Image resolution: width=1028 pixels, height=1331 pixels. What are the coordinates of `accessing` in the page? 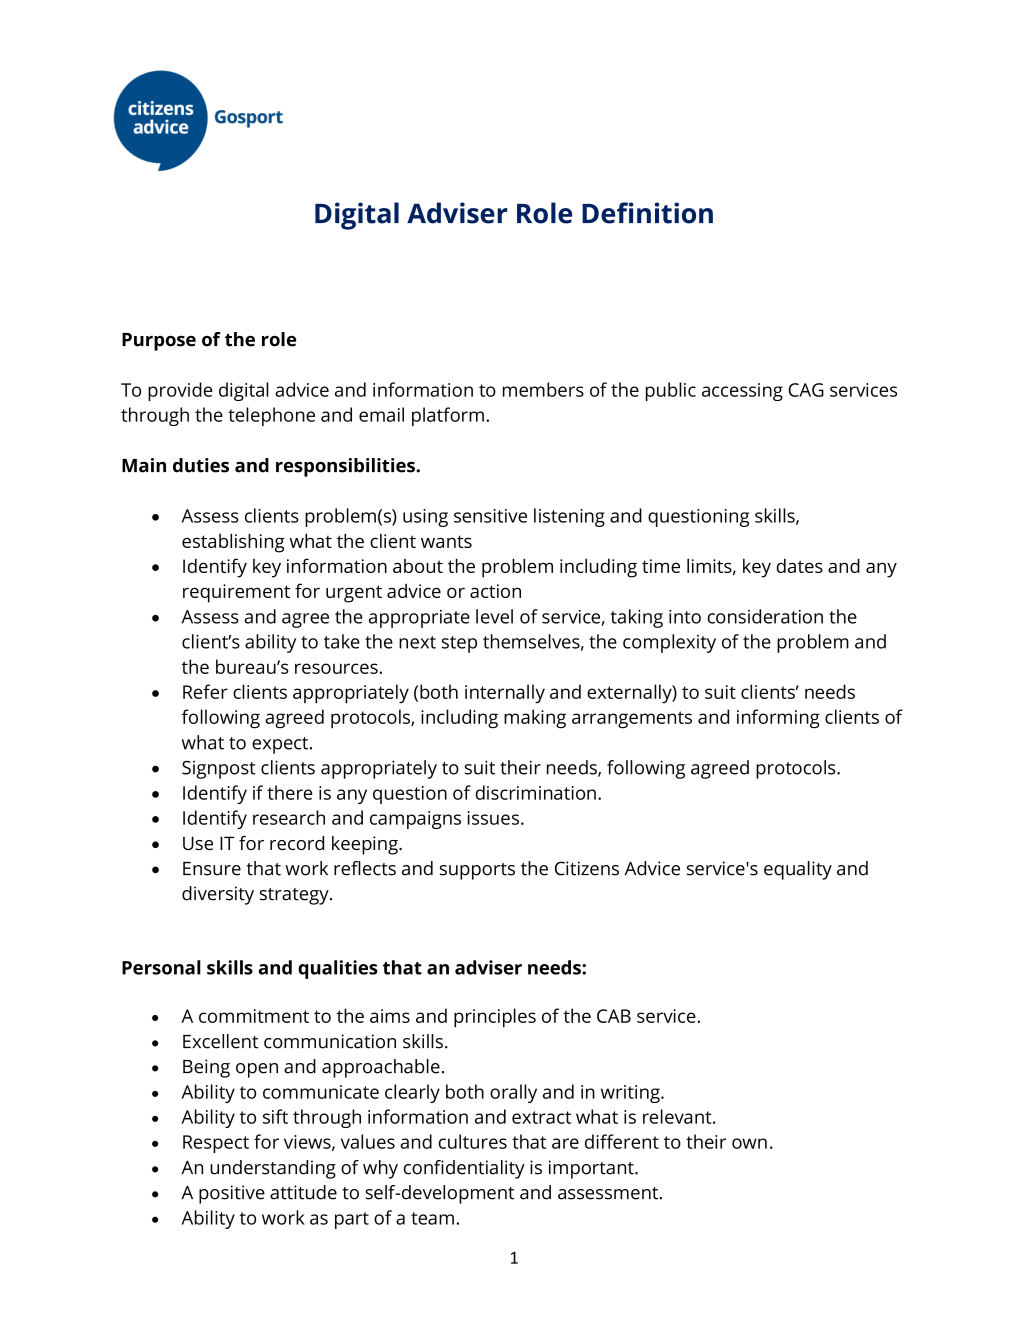 It's located at (742, 392).
